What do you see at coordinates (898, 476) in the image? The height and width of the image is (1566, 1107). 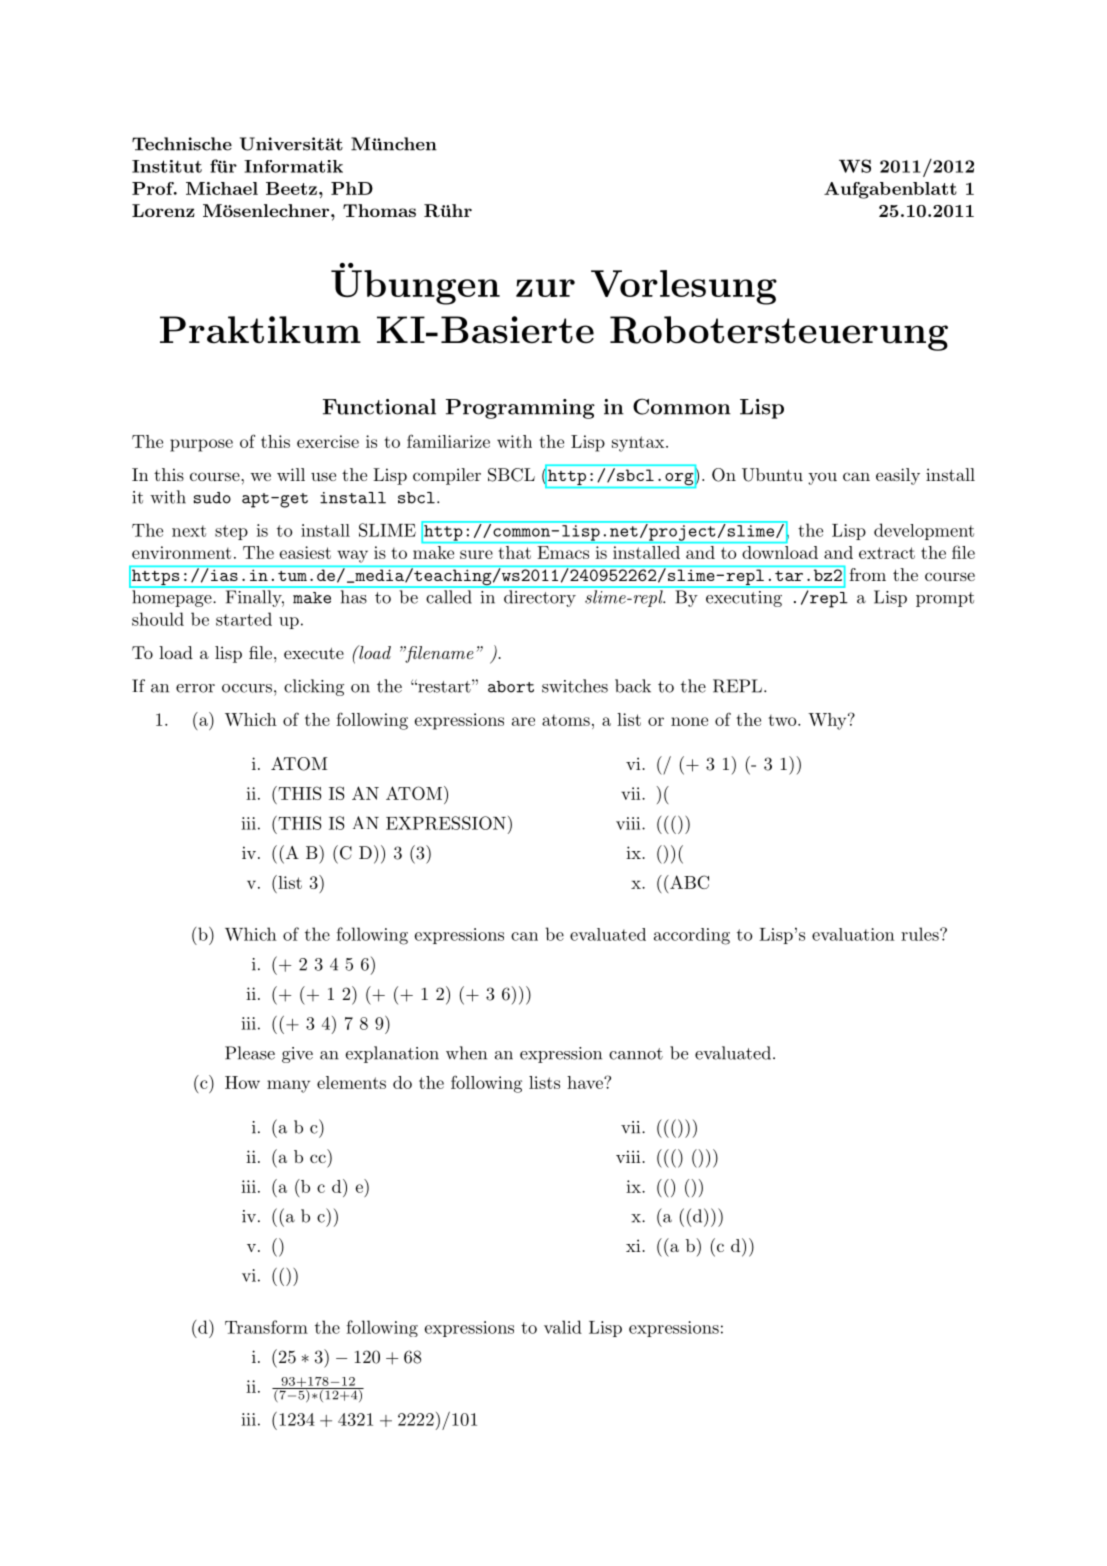 I see `easily` at bounding box center [898, 476].
